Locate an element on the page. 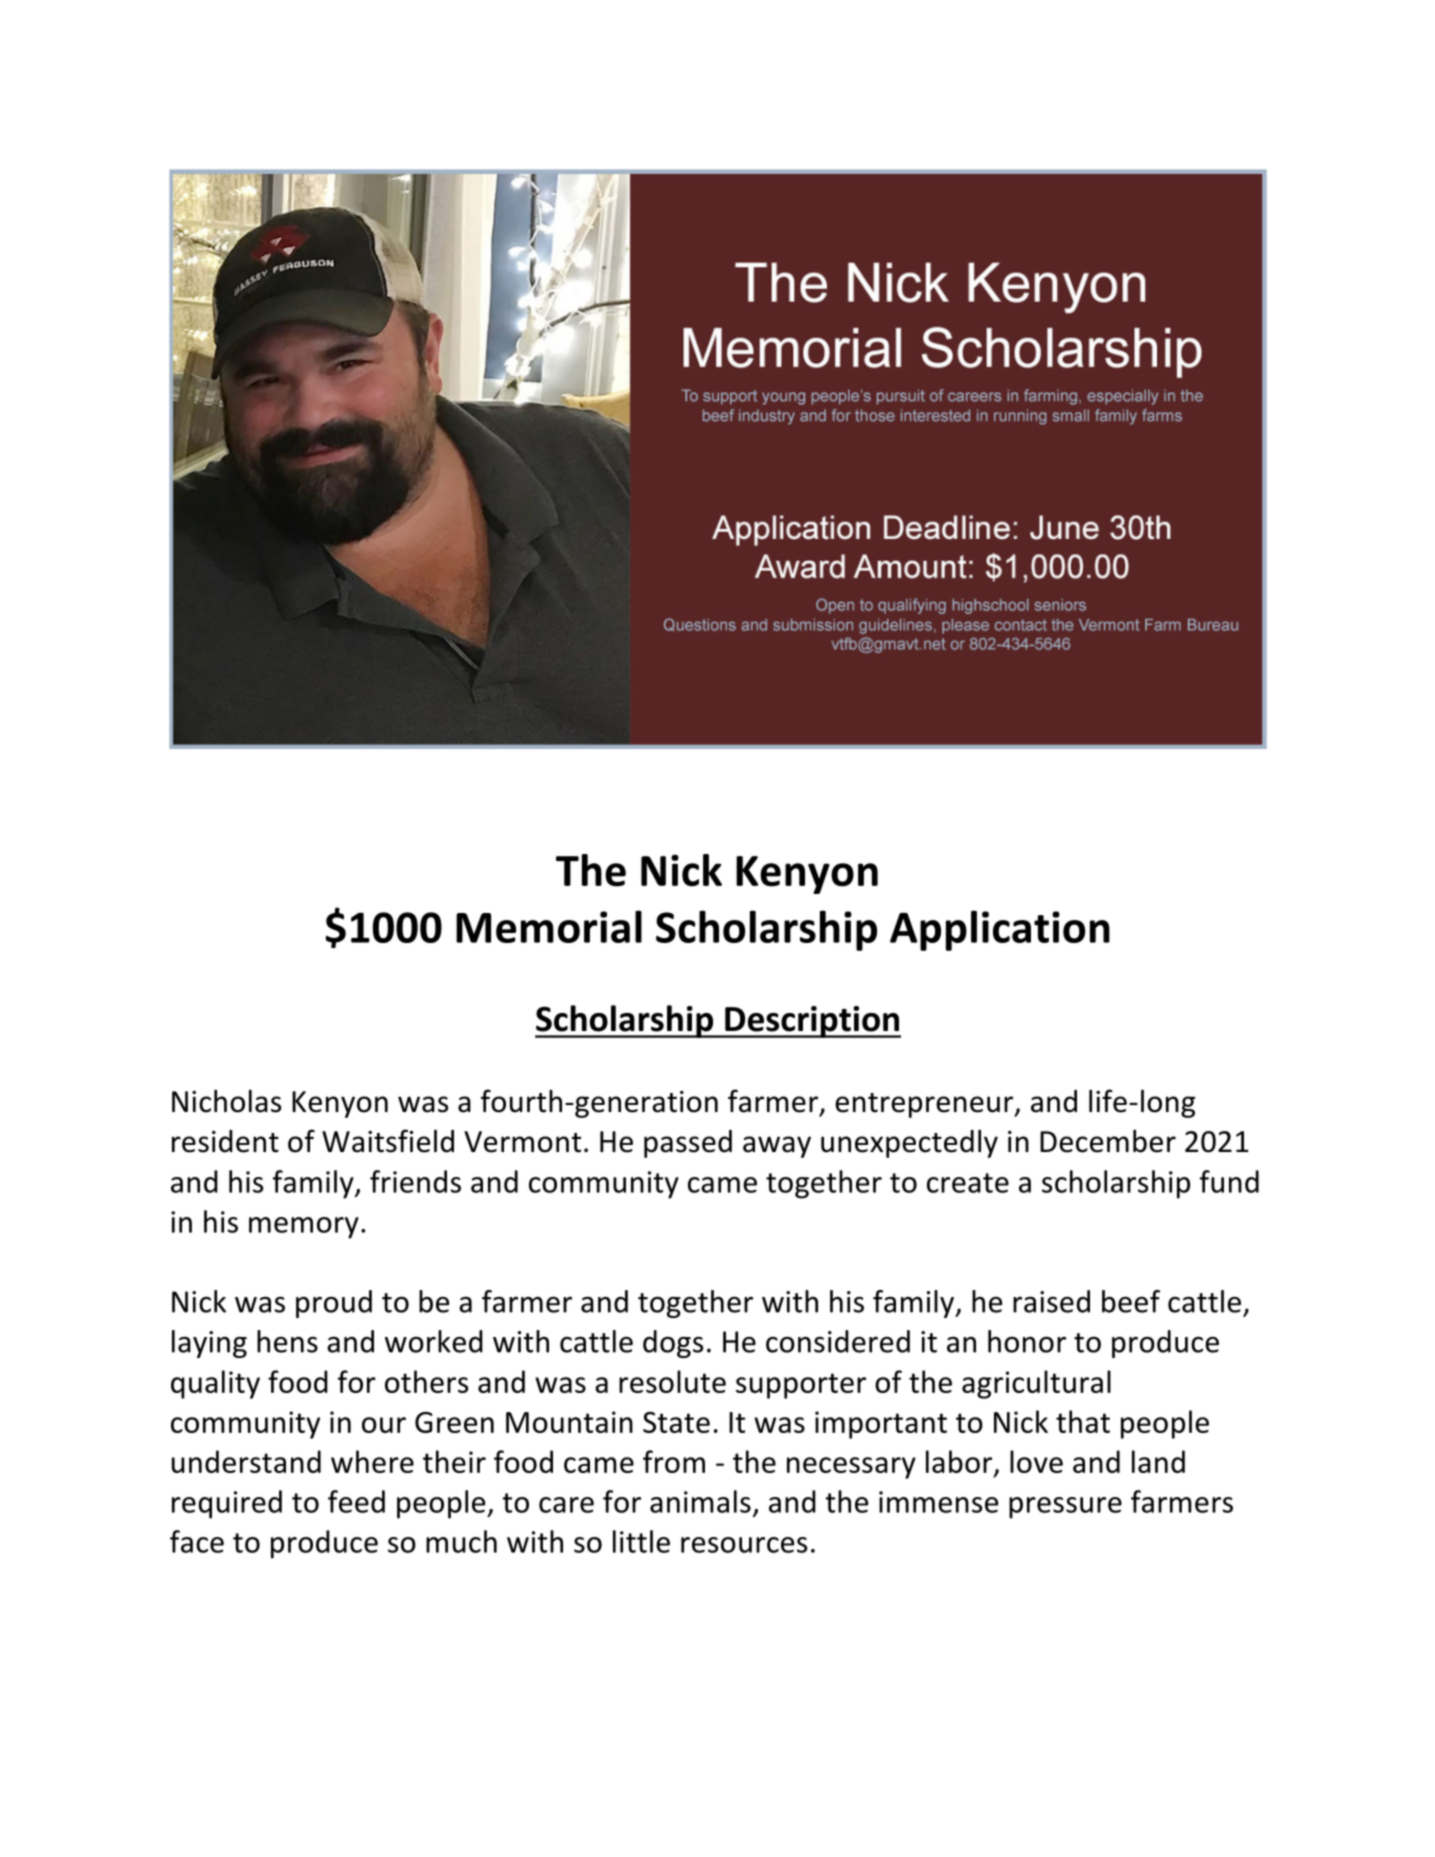  Description is located at coordinates (812, 1022).
